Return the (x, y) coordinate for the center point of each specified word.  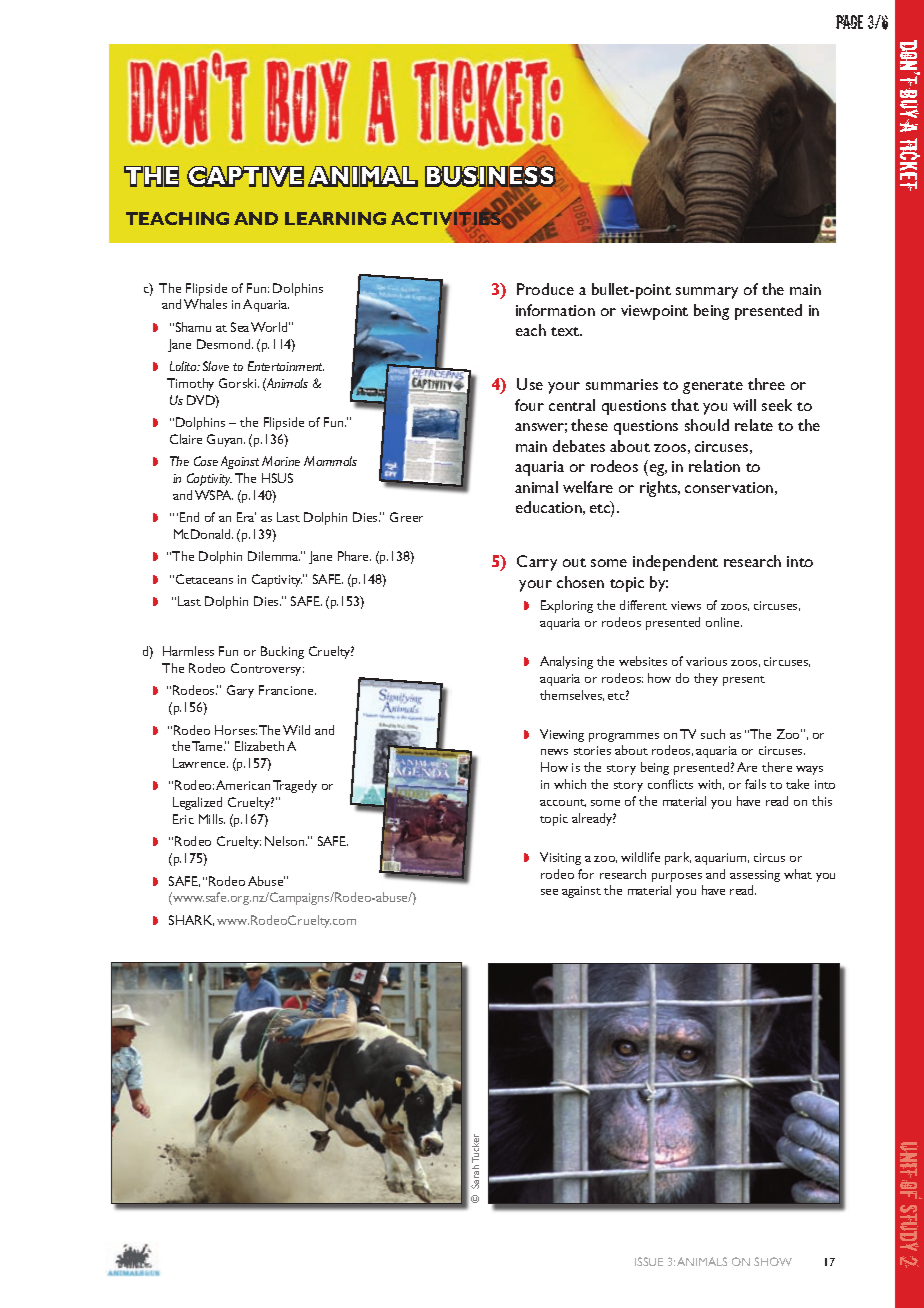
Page (849, 22)
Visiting (560, 858)
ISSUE (649, 1261)
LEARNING (335, 218)
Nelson (286, 841)
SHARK (191, 920)
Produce (545, 289)
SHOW (773, 1261)
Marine (281, 461)
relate (754, 425)
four (529, 405)
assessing (755, 876)
